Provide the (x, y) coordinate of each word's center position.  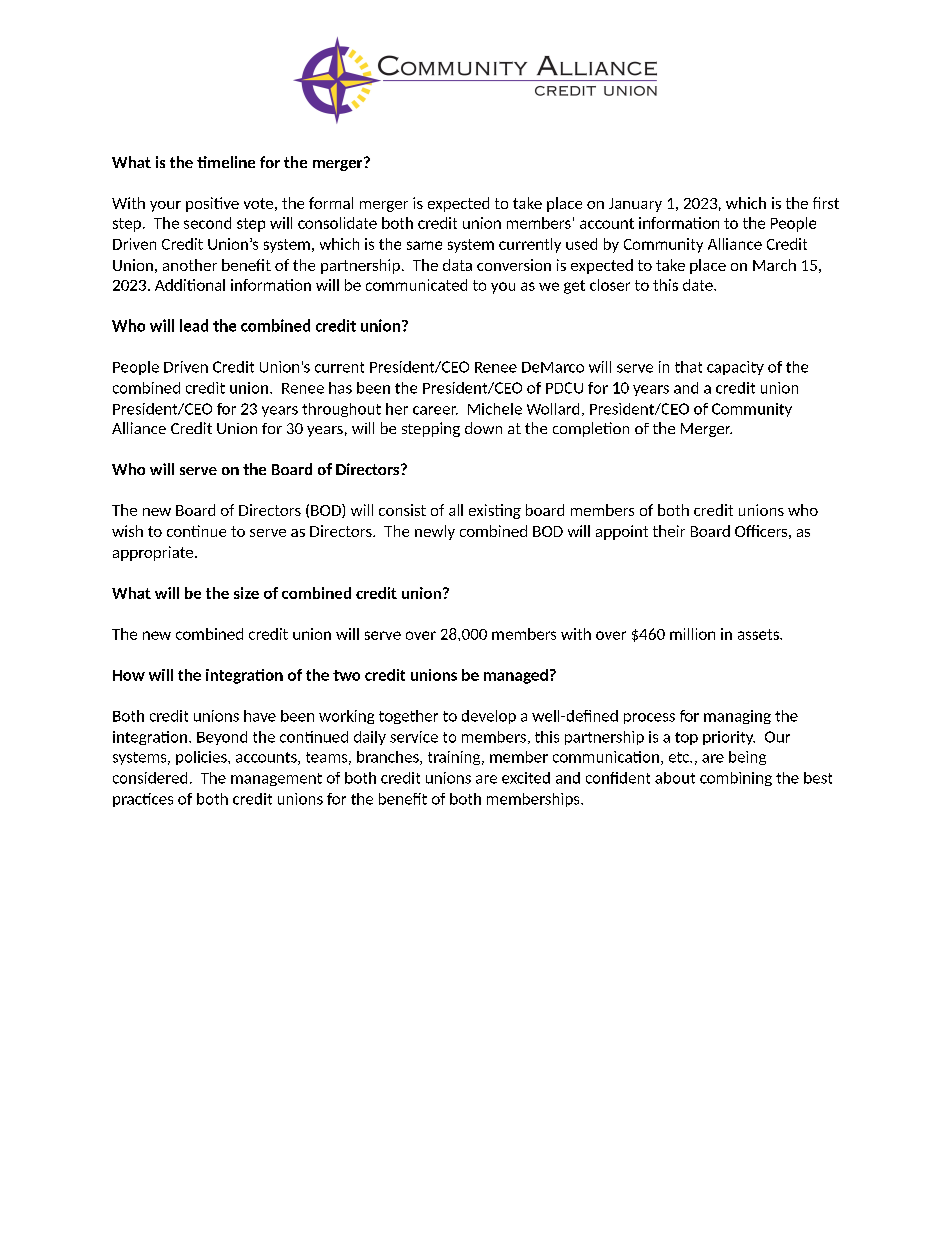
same (424, 245)
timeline (226, 162)
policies (202, 758)
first (826, 203)
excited (526, 778)
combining (736, 779)
